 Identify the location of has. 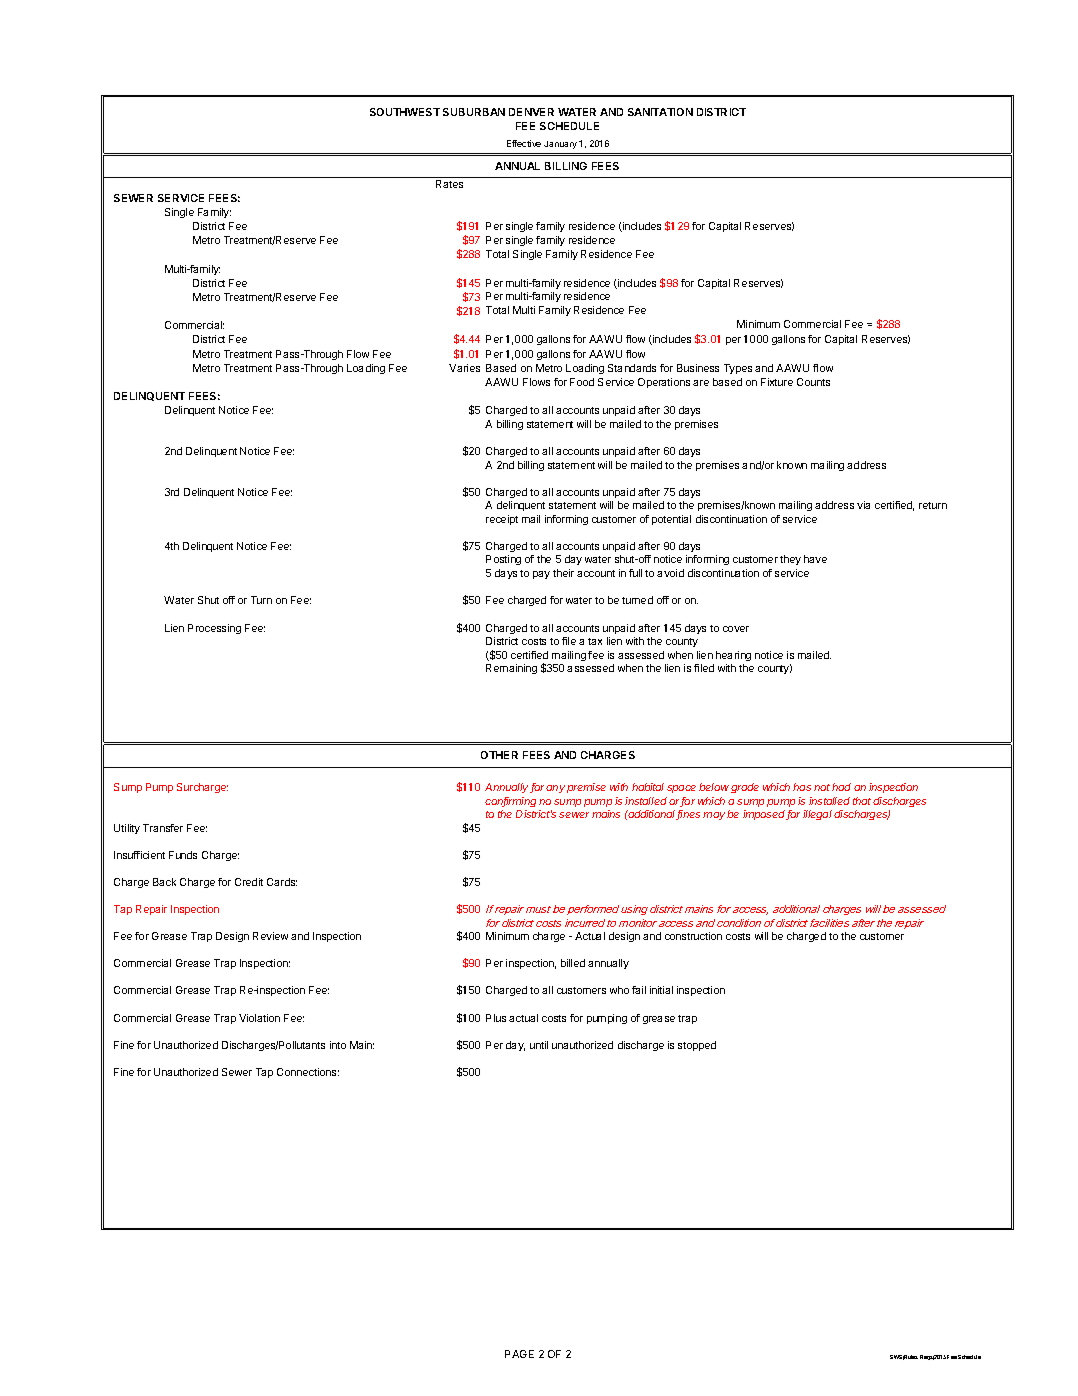
(802, 787).
